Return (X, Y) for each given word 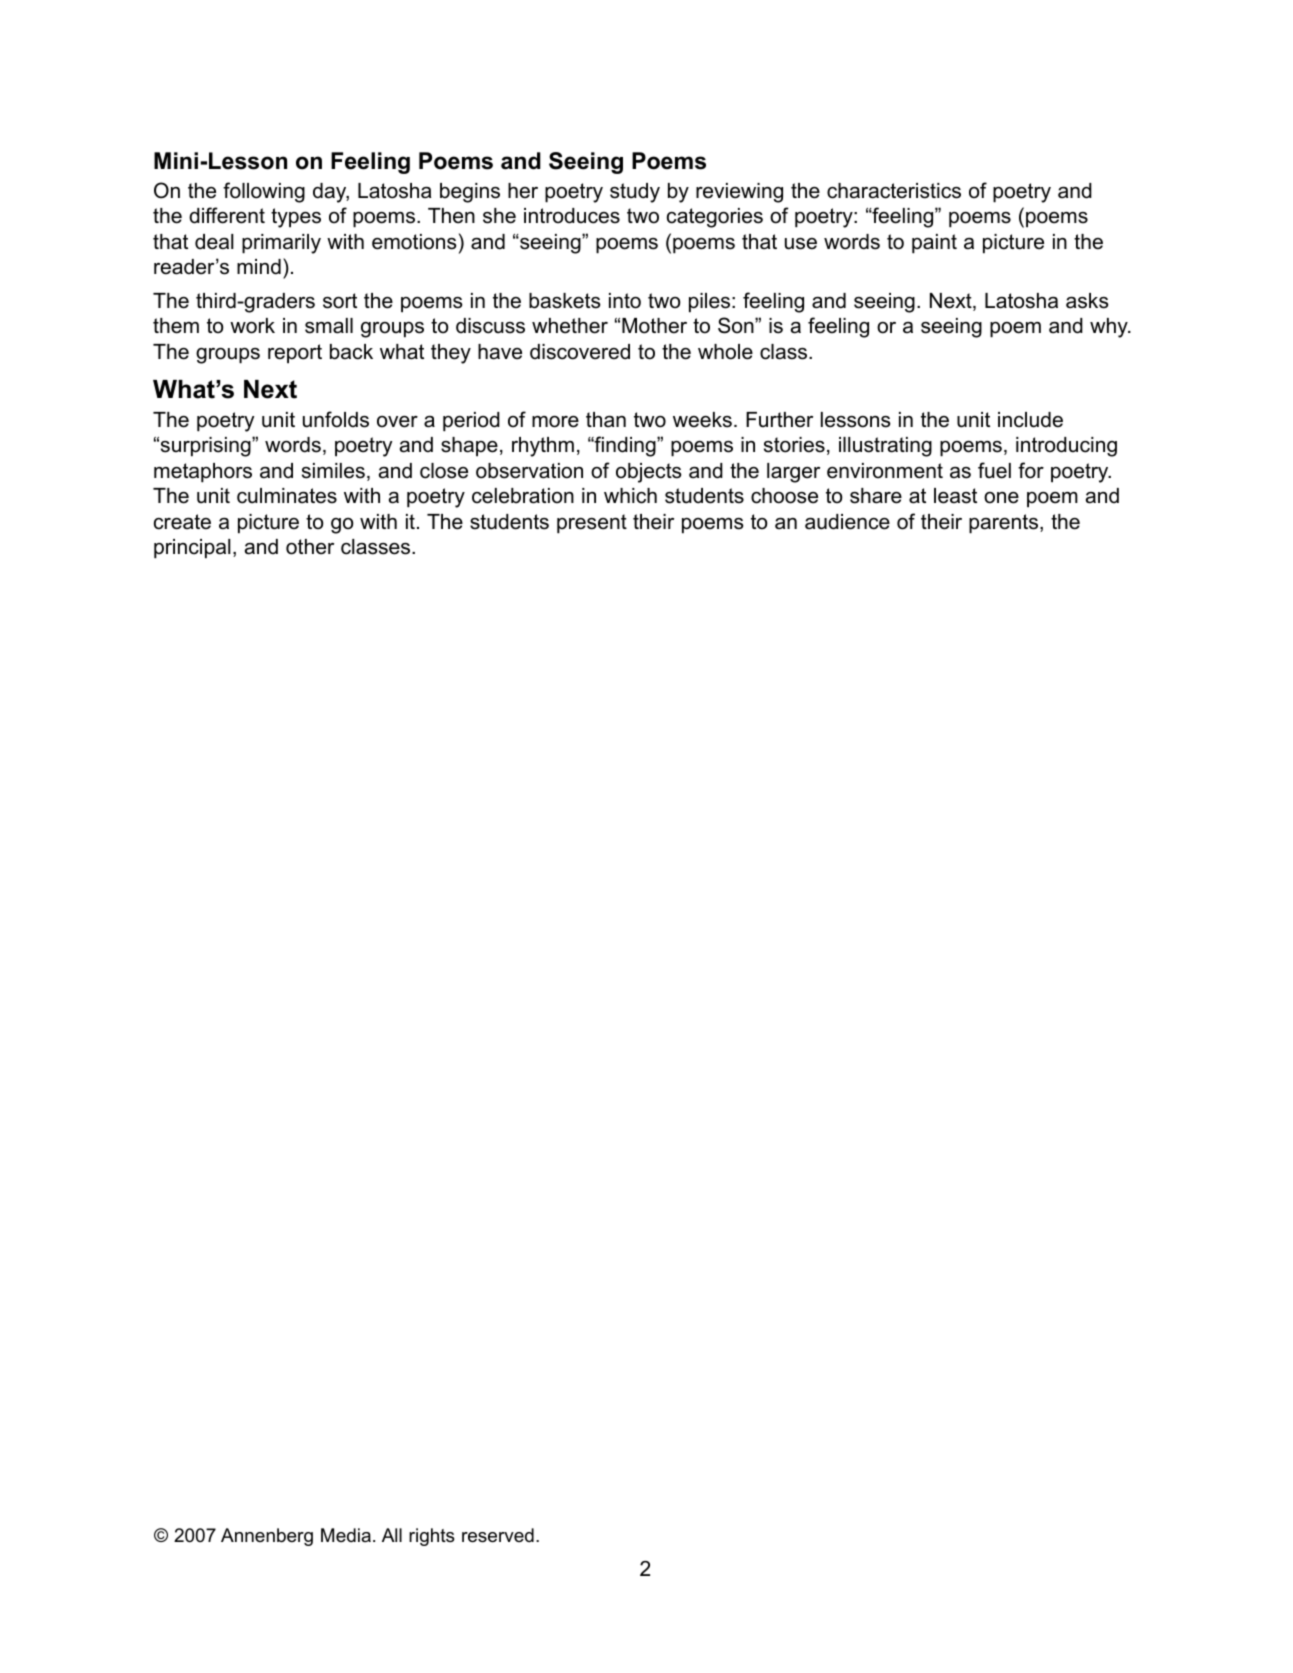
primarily (281, 244)
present (592, 524)
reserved (498, 1535)
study (635, 193)
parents (1005, 524)
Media (346, 1535)
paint (934, 244)
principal (192, 549)
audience (847, 522)
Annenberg (267, 1537)
